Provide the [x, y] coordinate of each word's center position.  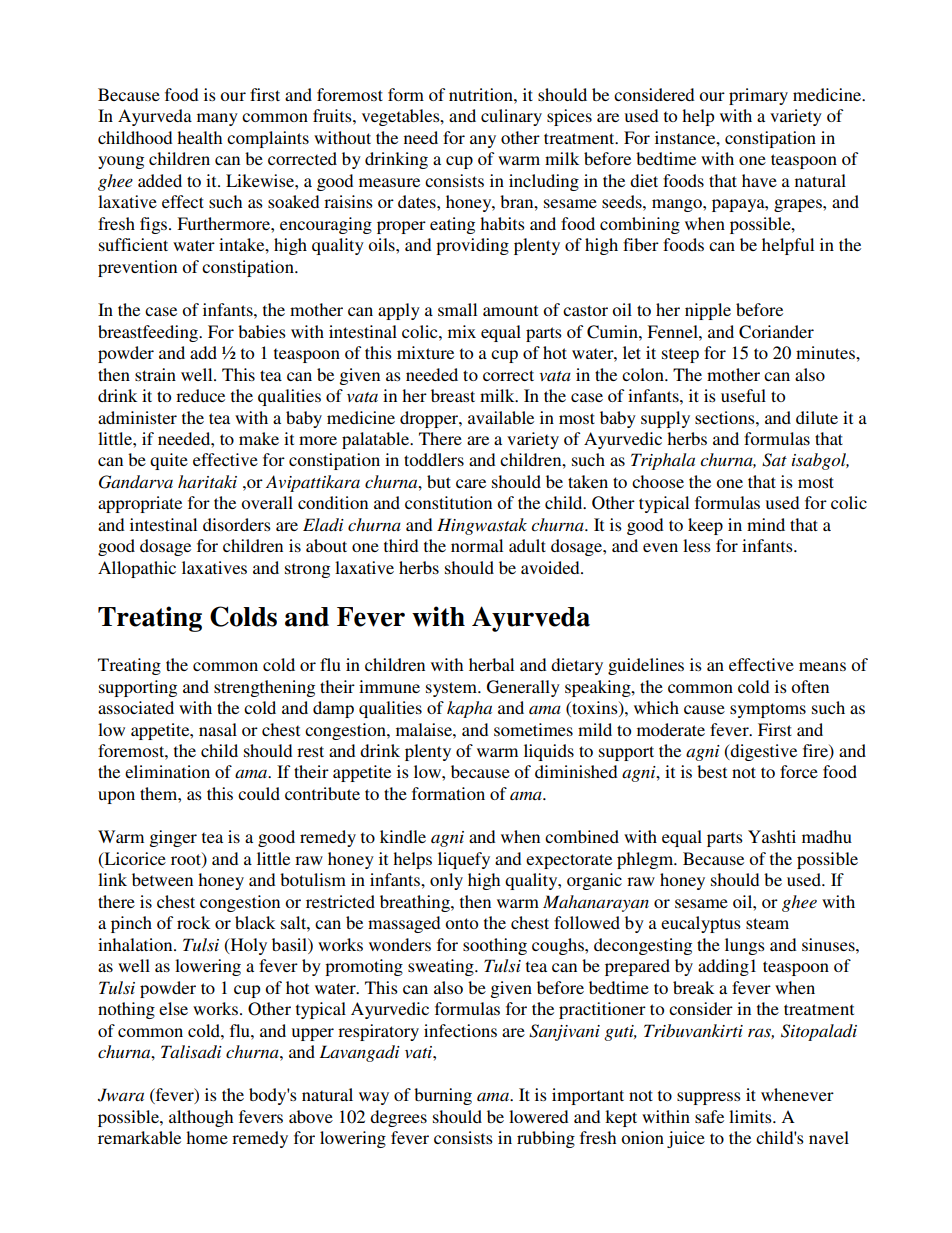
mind [766, 524]
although [201, 1118]
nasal [218, 729]
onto [461, 923]
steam [767, 923]
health [199, 137]
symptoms [768, 710]
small [457, 309]
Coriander [776, 332]
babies [262, 331]
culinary [511, 117]
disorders [237, 524]
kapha [469, 709]
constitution [448, 502]
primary [758, 96]
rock [193, 922]
